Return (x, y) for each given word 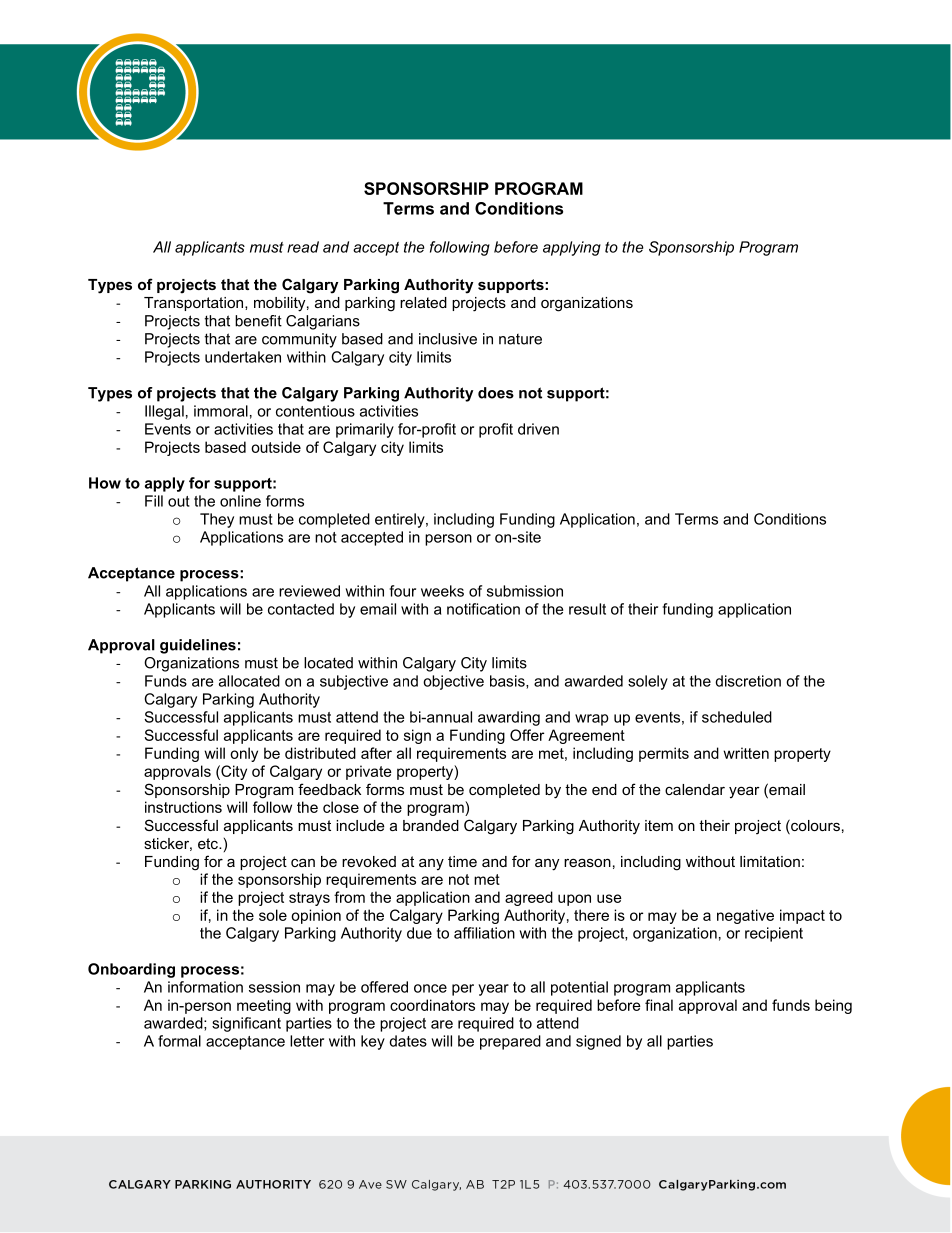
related (423, 302)
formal (179, 1041)
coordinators (432, 1005)
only (244, 754)
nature (520, 339)
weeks (442, 591)
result (587, 609)
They (217, 520)
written (746, 753)
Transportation (195, 304)
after (376, 753)
